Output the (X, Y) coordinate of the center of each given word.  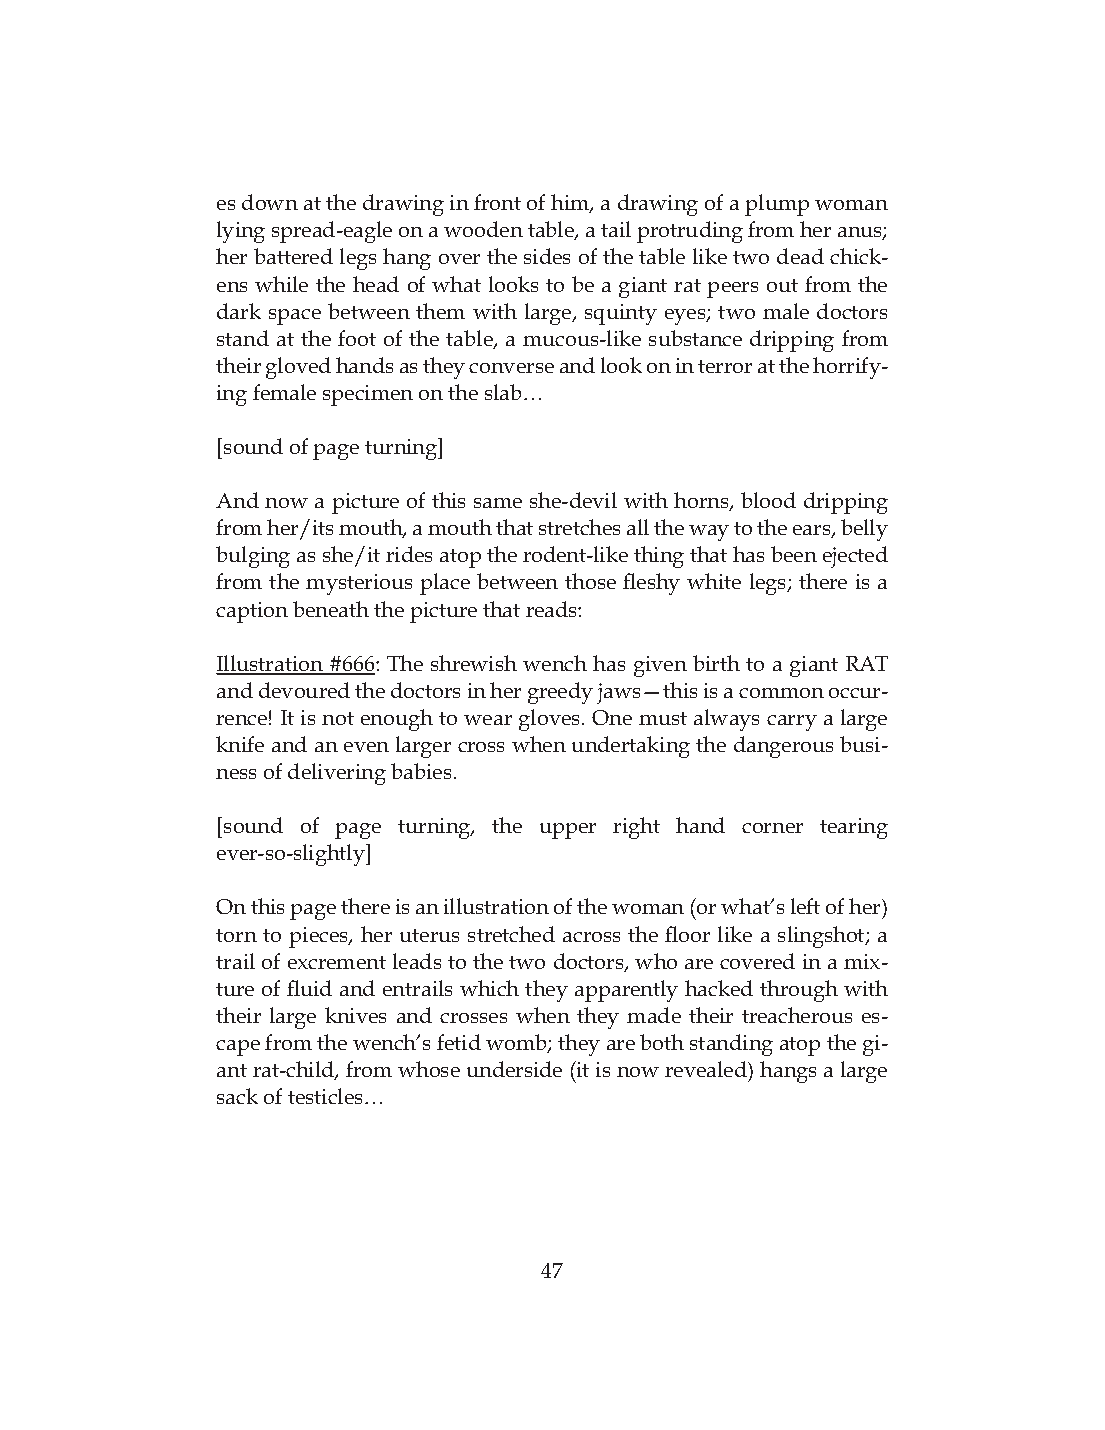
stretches (579, 527)
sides (547, 256)
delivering (337, 774)
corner (772, 828)
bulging (253, 557)
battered (293, 256)
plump (777, 205)
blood (768, 500)
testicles (325, 1096)
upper (568, 831)
